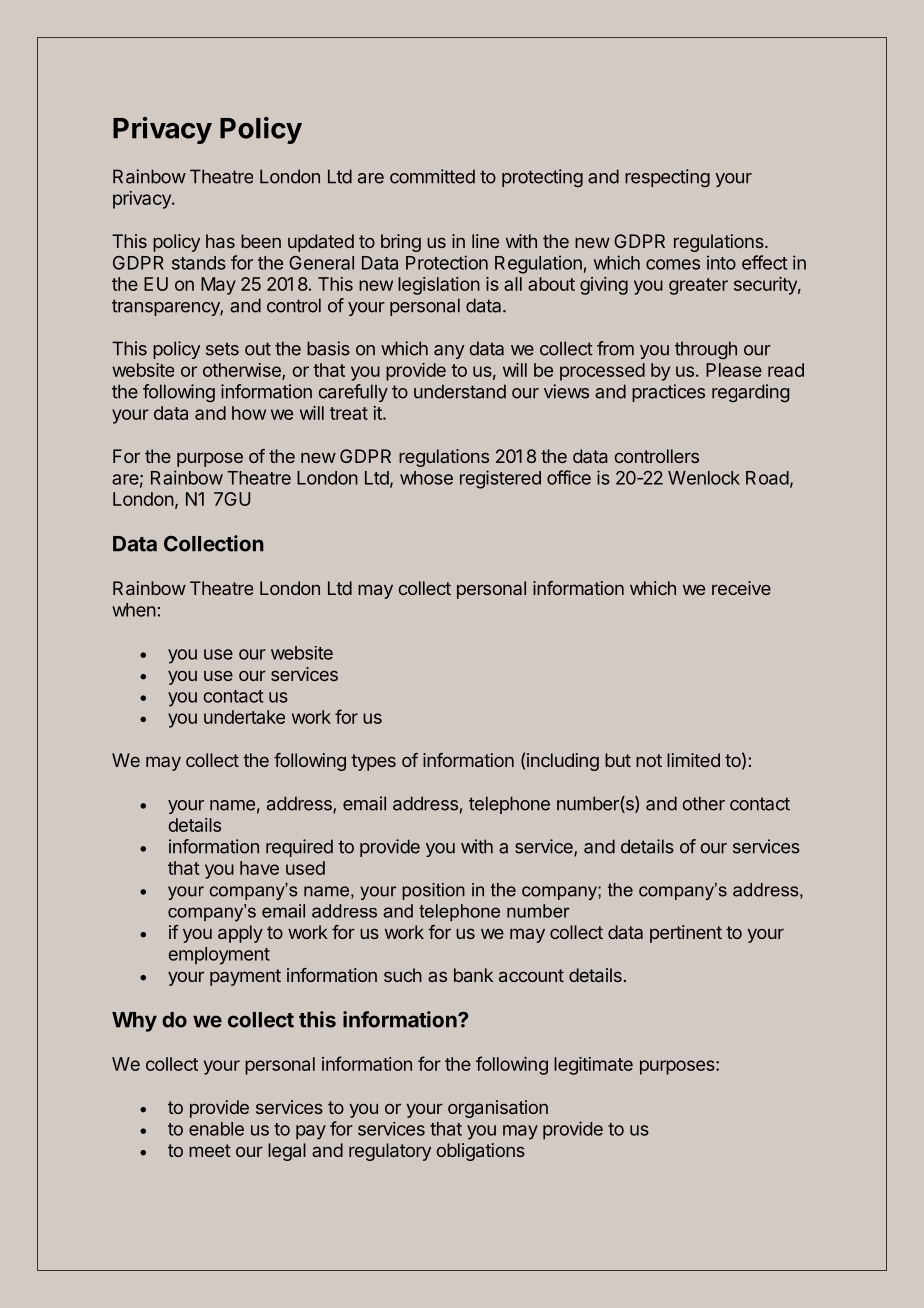  What do you see at coordinates (686, 934) in the screenshot?
I see `pertinent` at bounding box center [686, 934].
